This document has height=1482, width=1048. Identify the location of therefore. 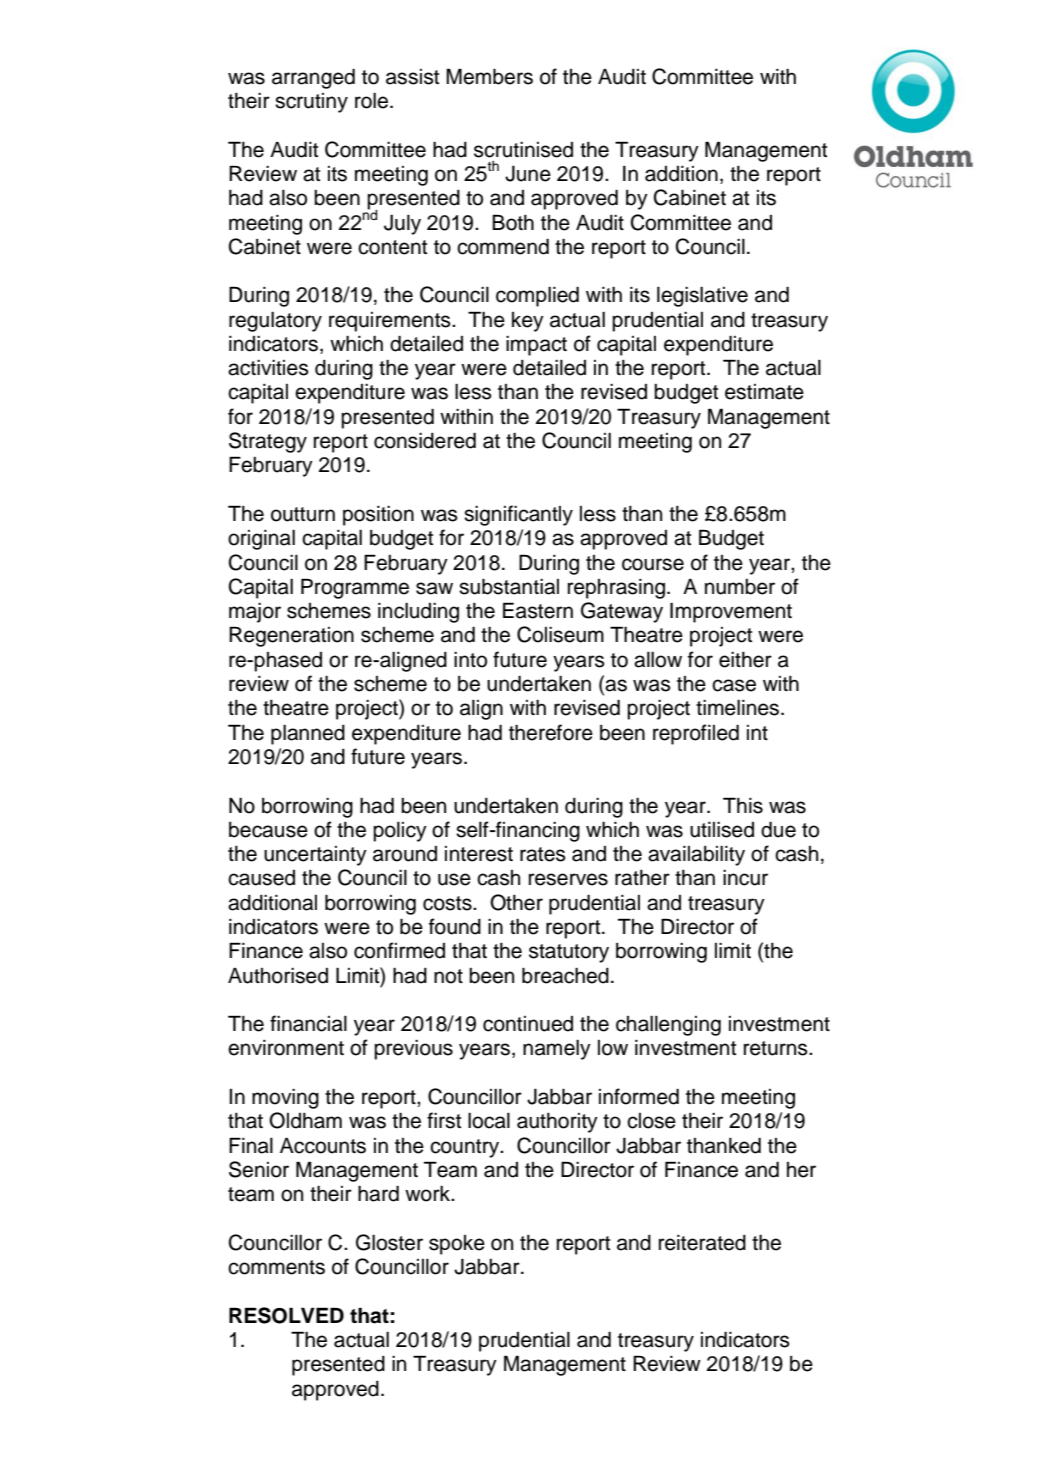
(551, 732).
